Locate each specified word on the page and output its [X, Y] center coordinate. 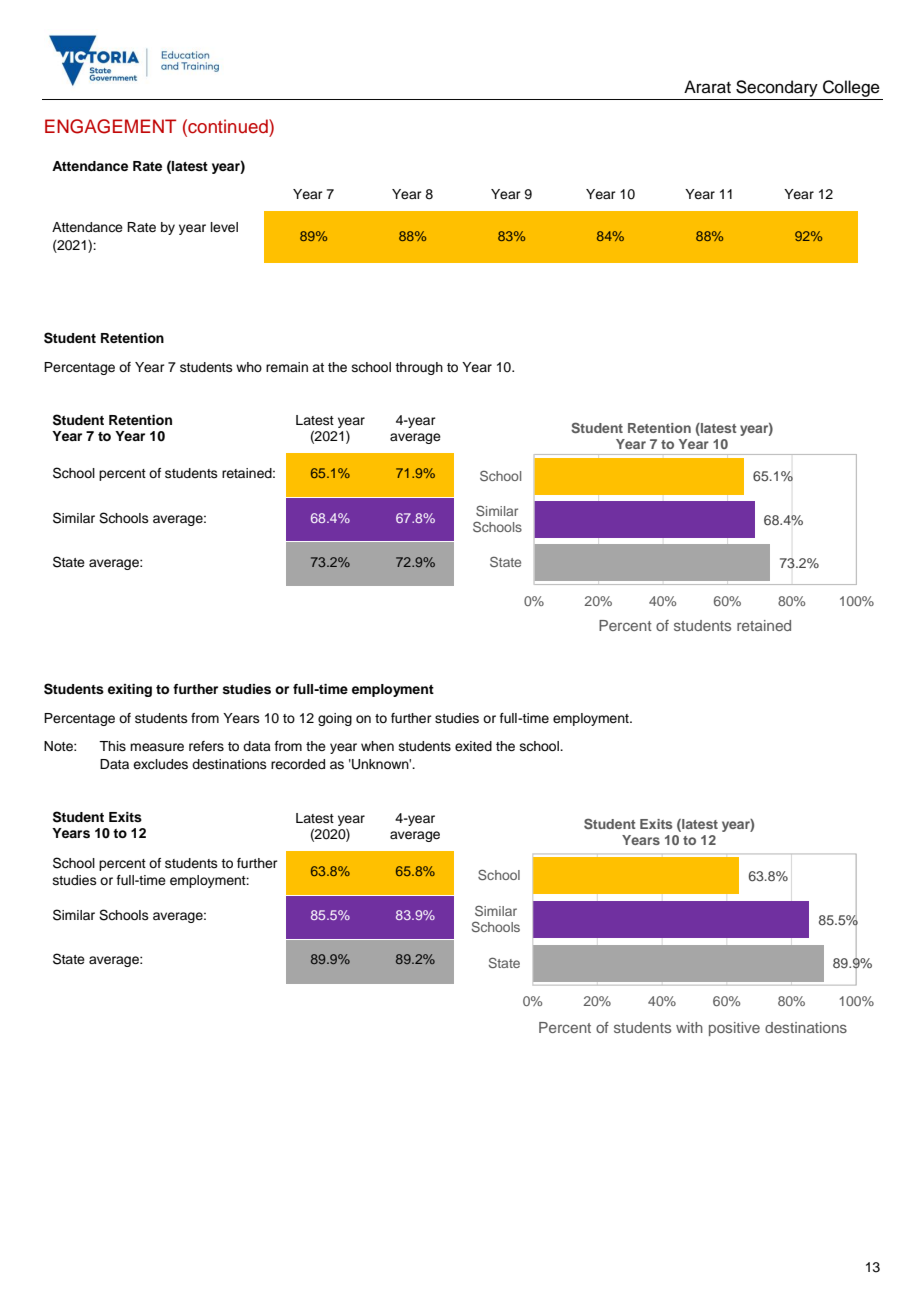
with [689, 1027]
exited [473, 746]
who [249, 367]
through [419, 368]
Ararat [707, 87]
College [851, 88]
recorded [298, 764]
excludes [160, 764]
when [377, 746]
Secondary [777, 88]
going [335, 719]
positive [734, 1029]
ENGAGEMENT [110, 126]
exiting [130, 690]
